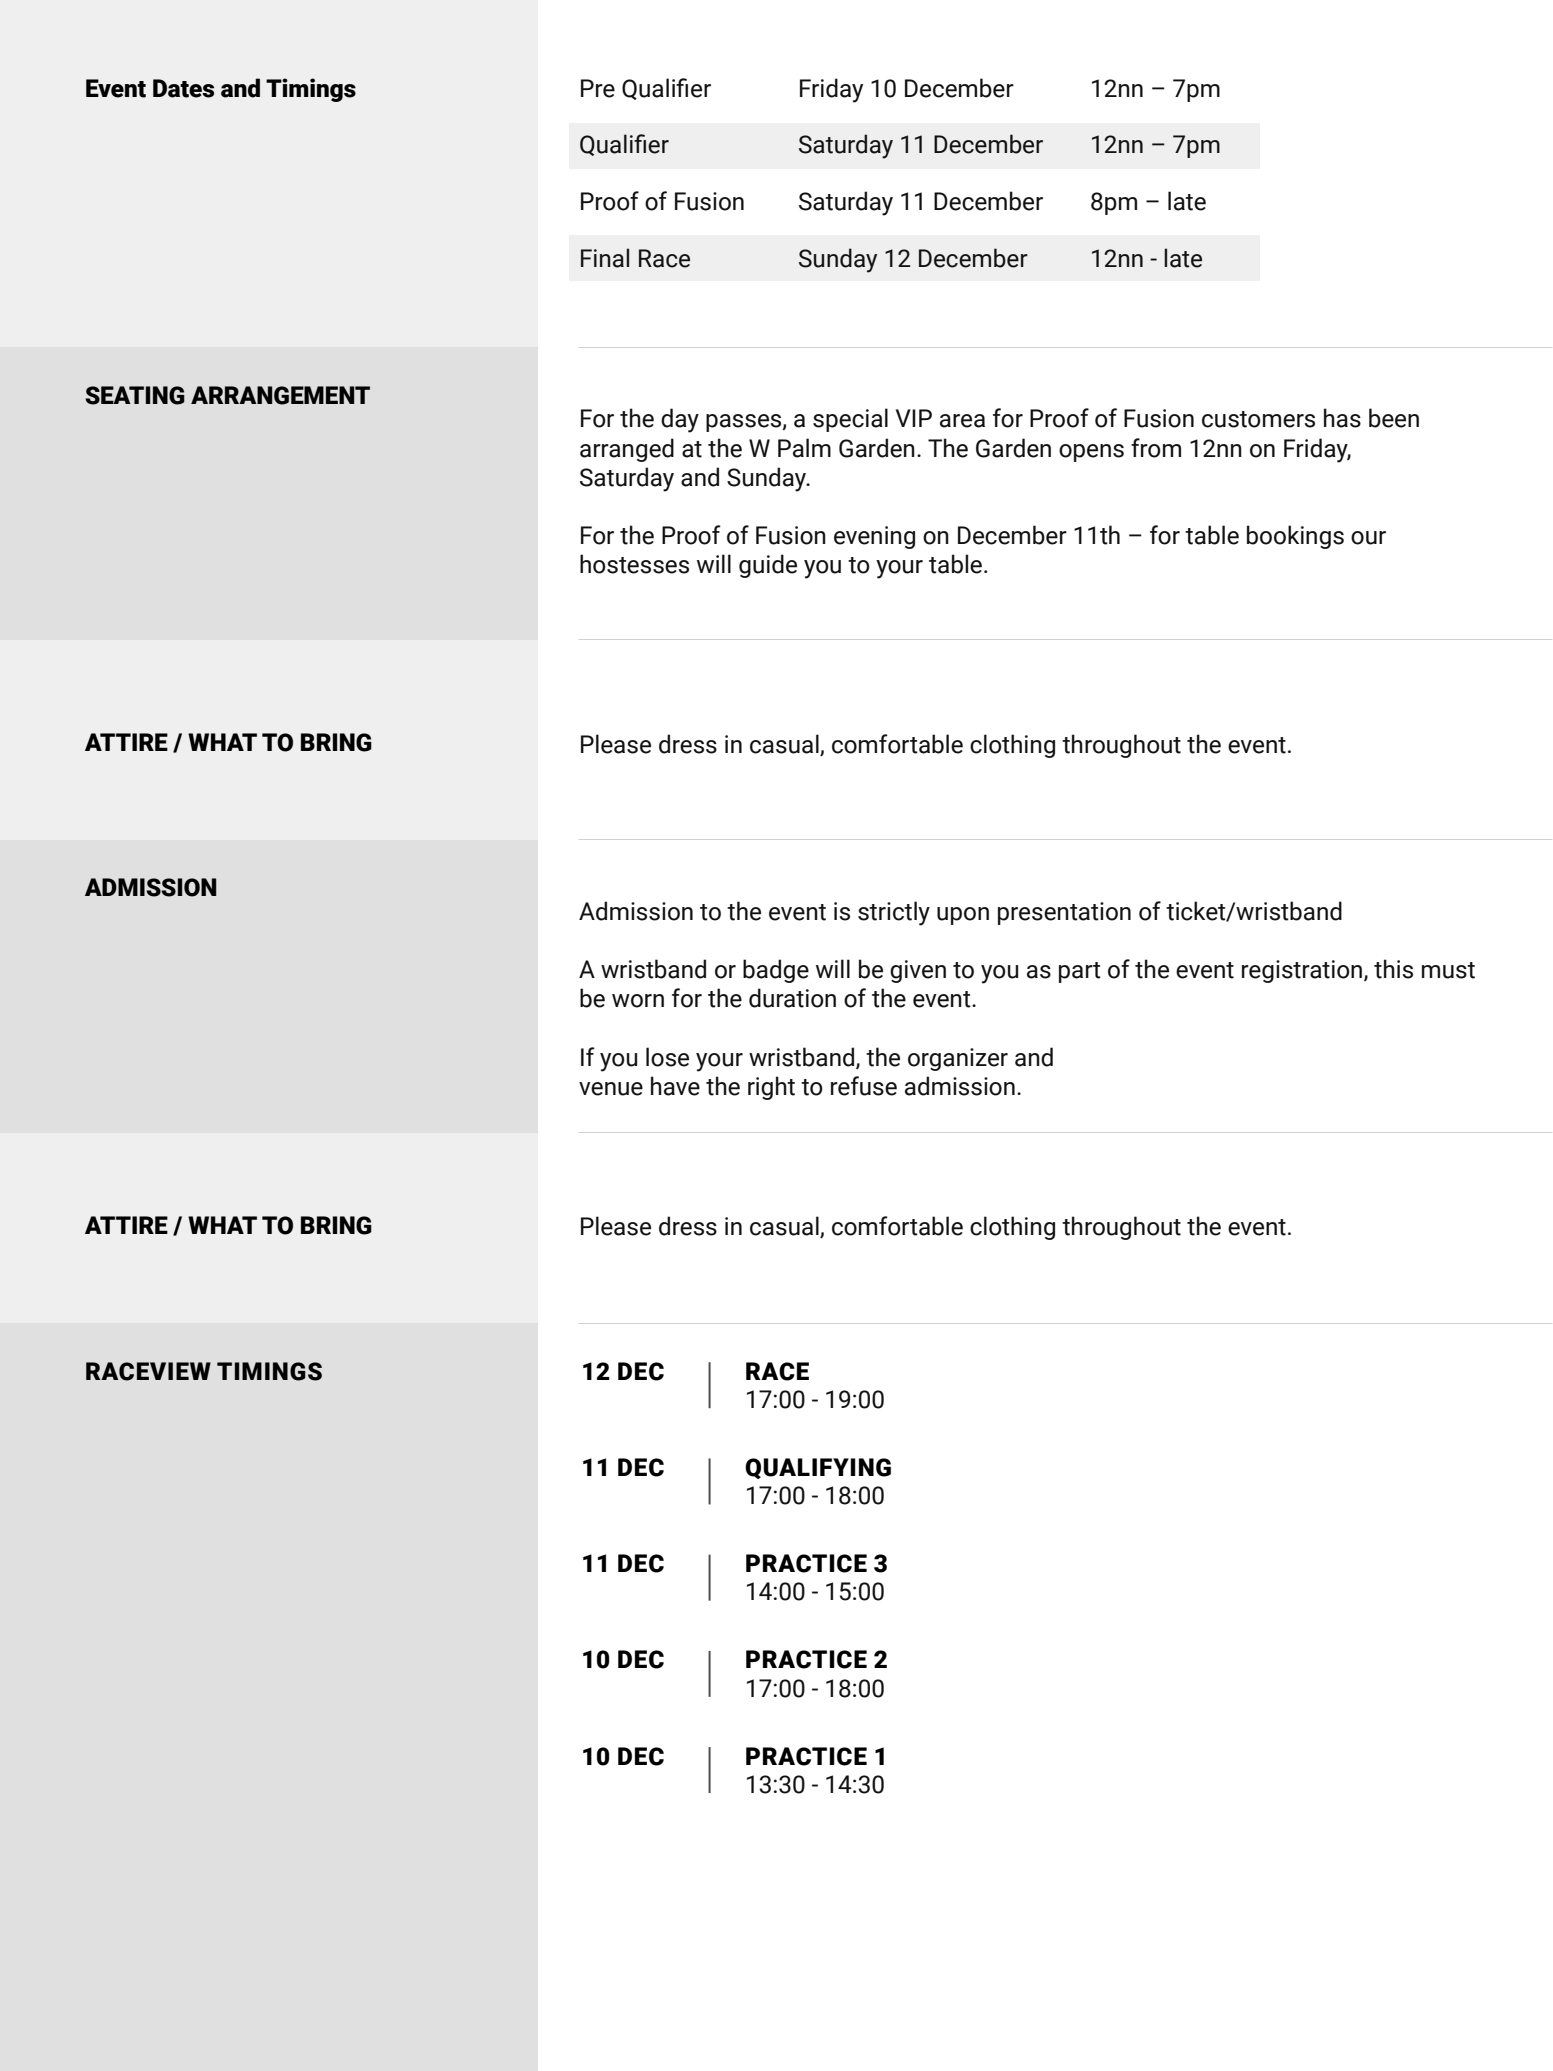  What do you see at coordinates (183, 88) in the screenshot?
I see `Dates` at bounding box center [183, 88].
